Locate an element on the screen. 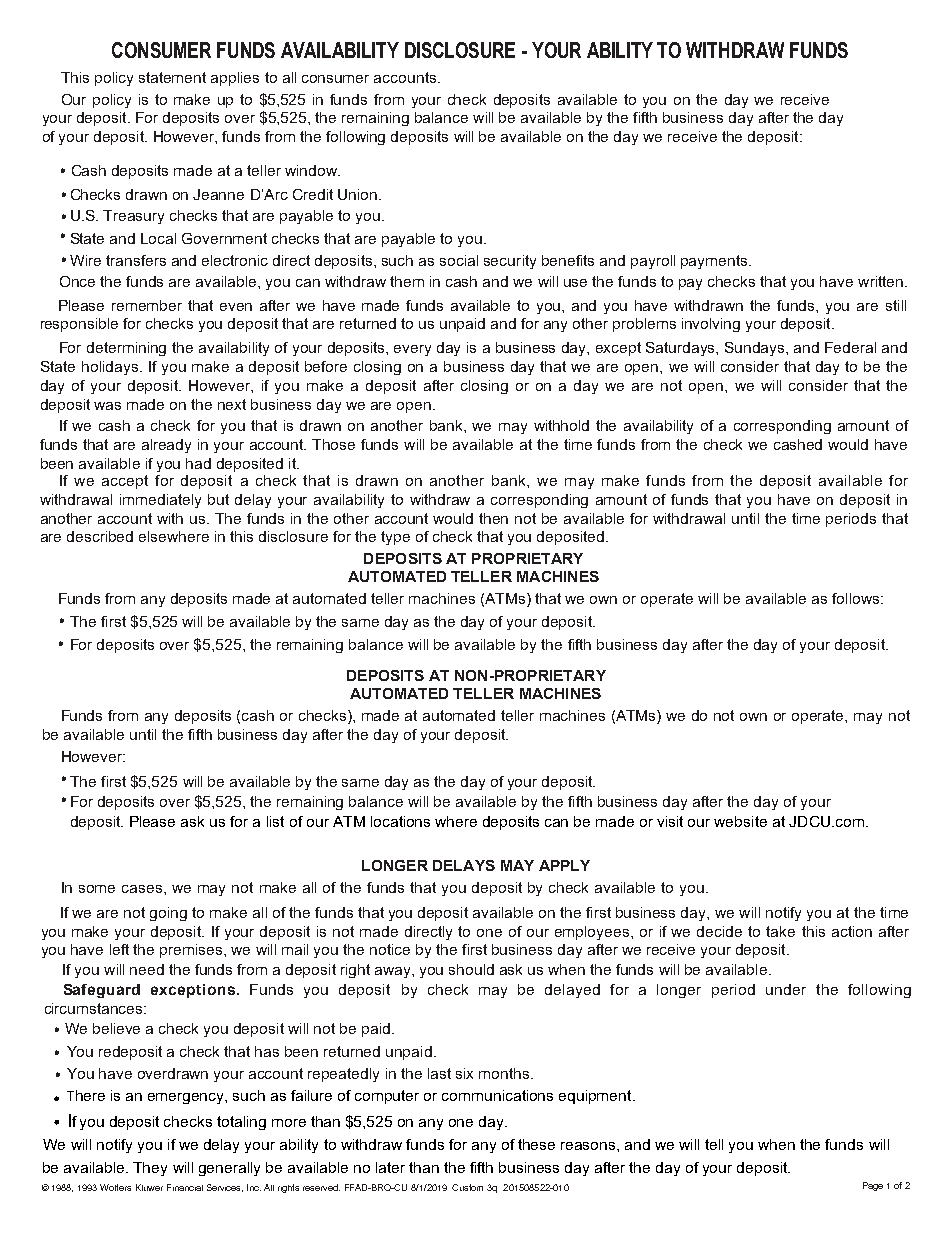 The width and height of the screenshot is (952, 1233). follows is located at coordinates (855, 598).
